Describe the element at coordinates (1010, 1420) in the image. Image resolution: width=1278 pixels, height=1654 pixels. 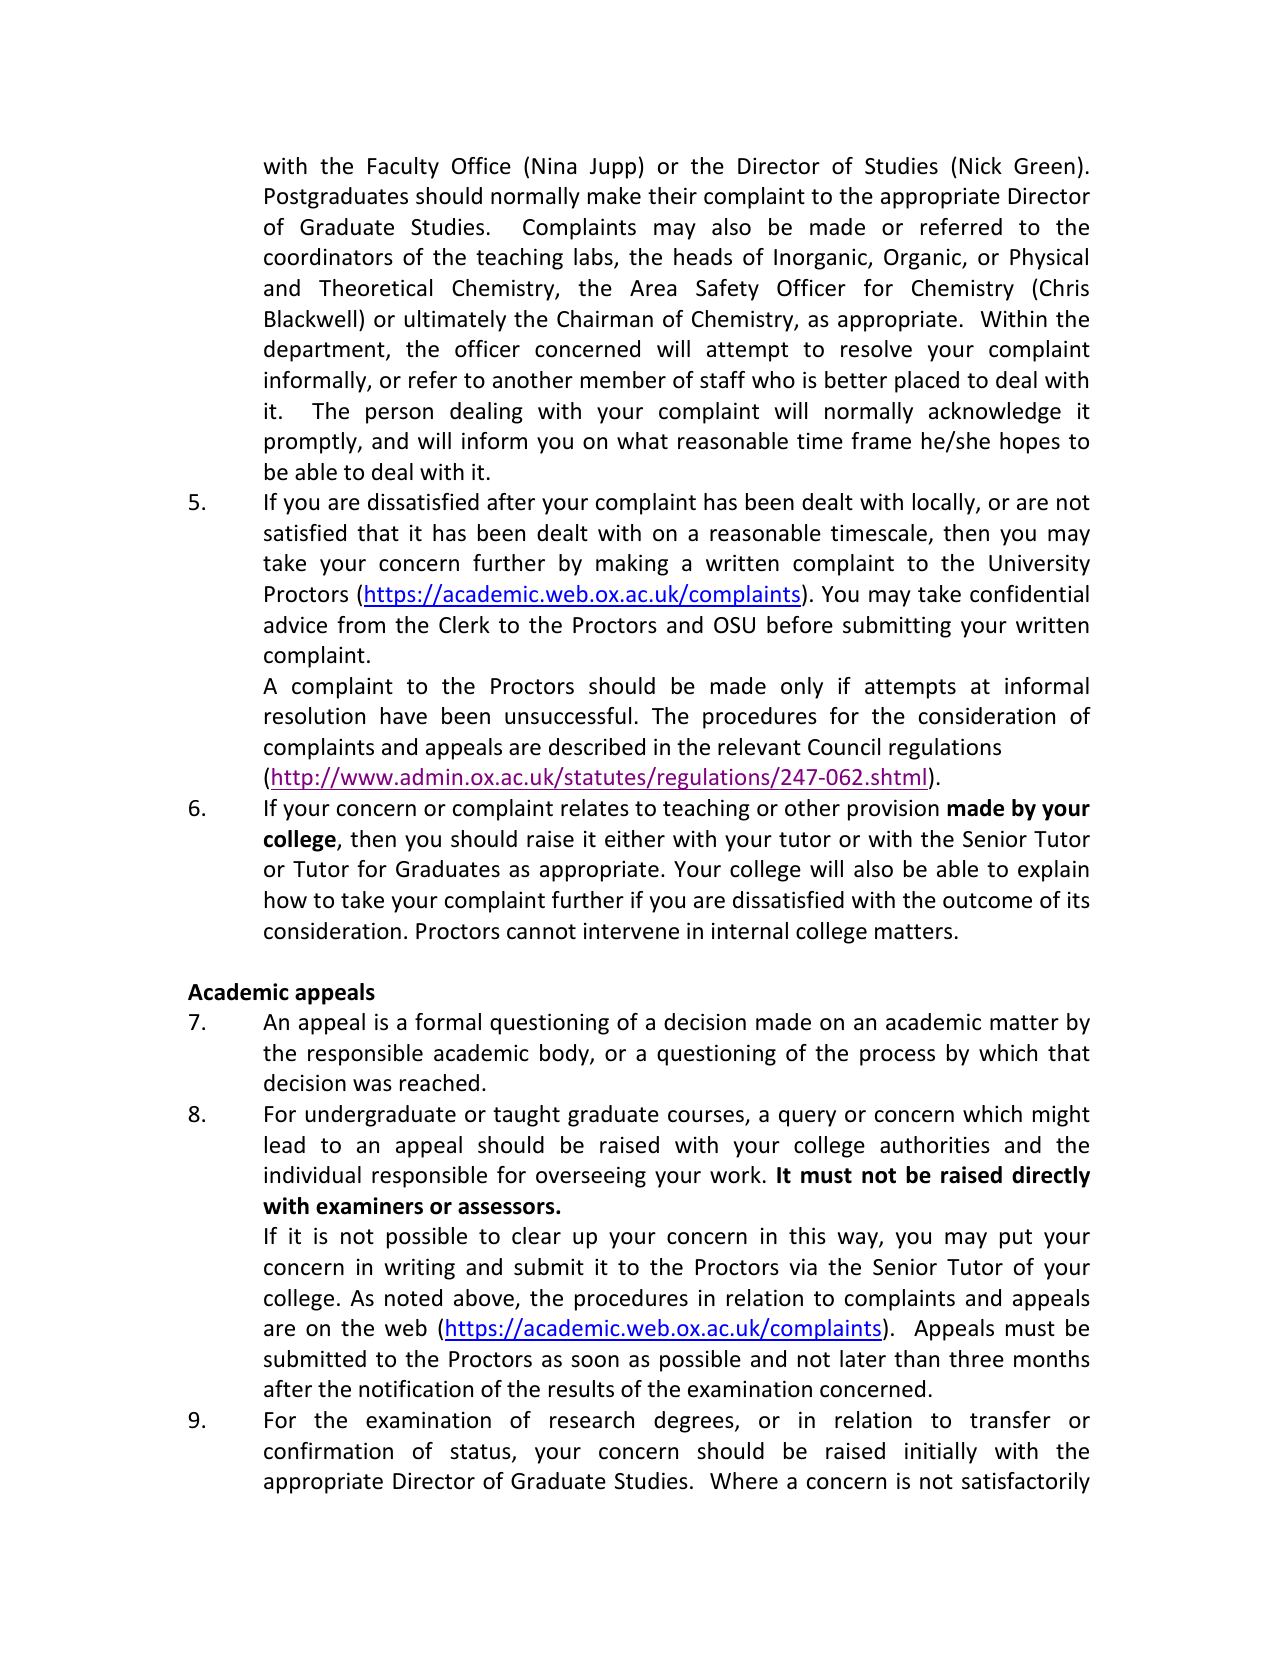
I see `transfer` at that location.
